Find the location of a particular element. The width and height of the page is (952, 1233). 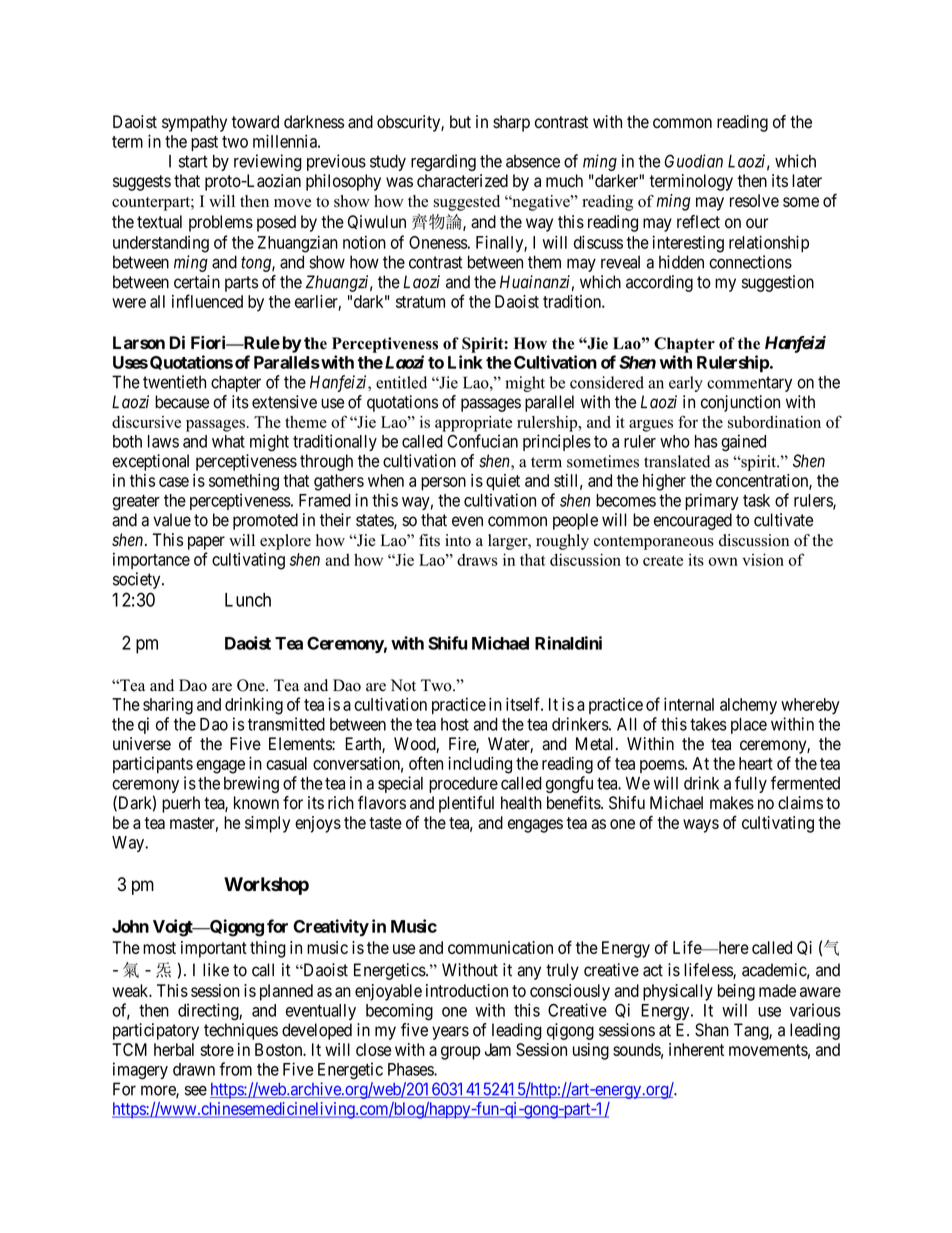

Link is located at coordinates (465, 362).
